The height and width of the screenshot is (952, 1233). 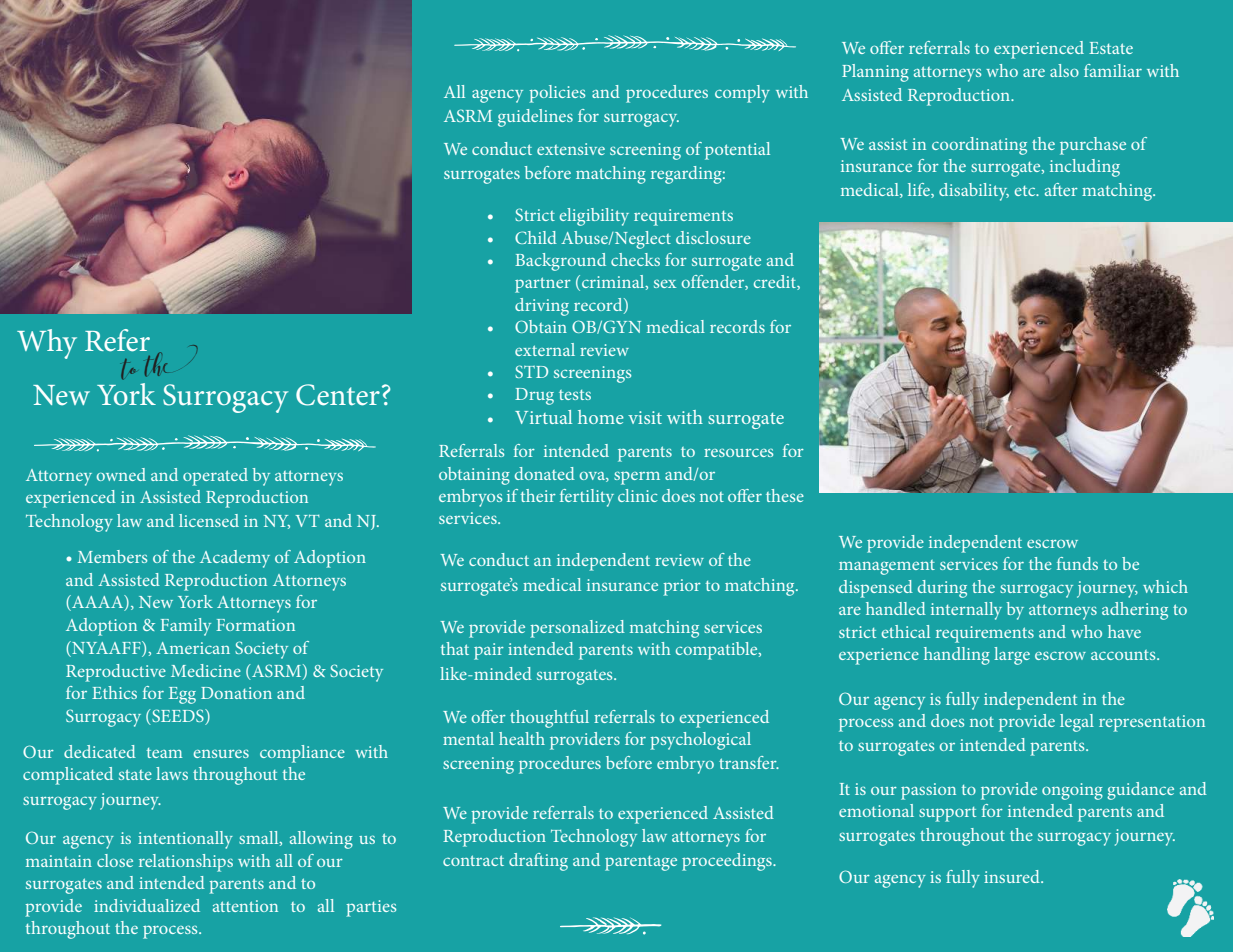 What do you see at coordinates (535, 118) in the screenshot?
I see `guidelines` at bounding box center [535, 118].
